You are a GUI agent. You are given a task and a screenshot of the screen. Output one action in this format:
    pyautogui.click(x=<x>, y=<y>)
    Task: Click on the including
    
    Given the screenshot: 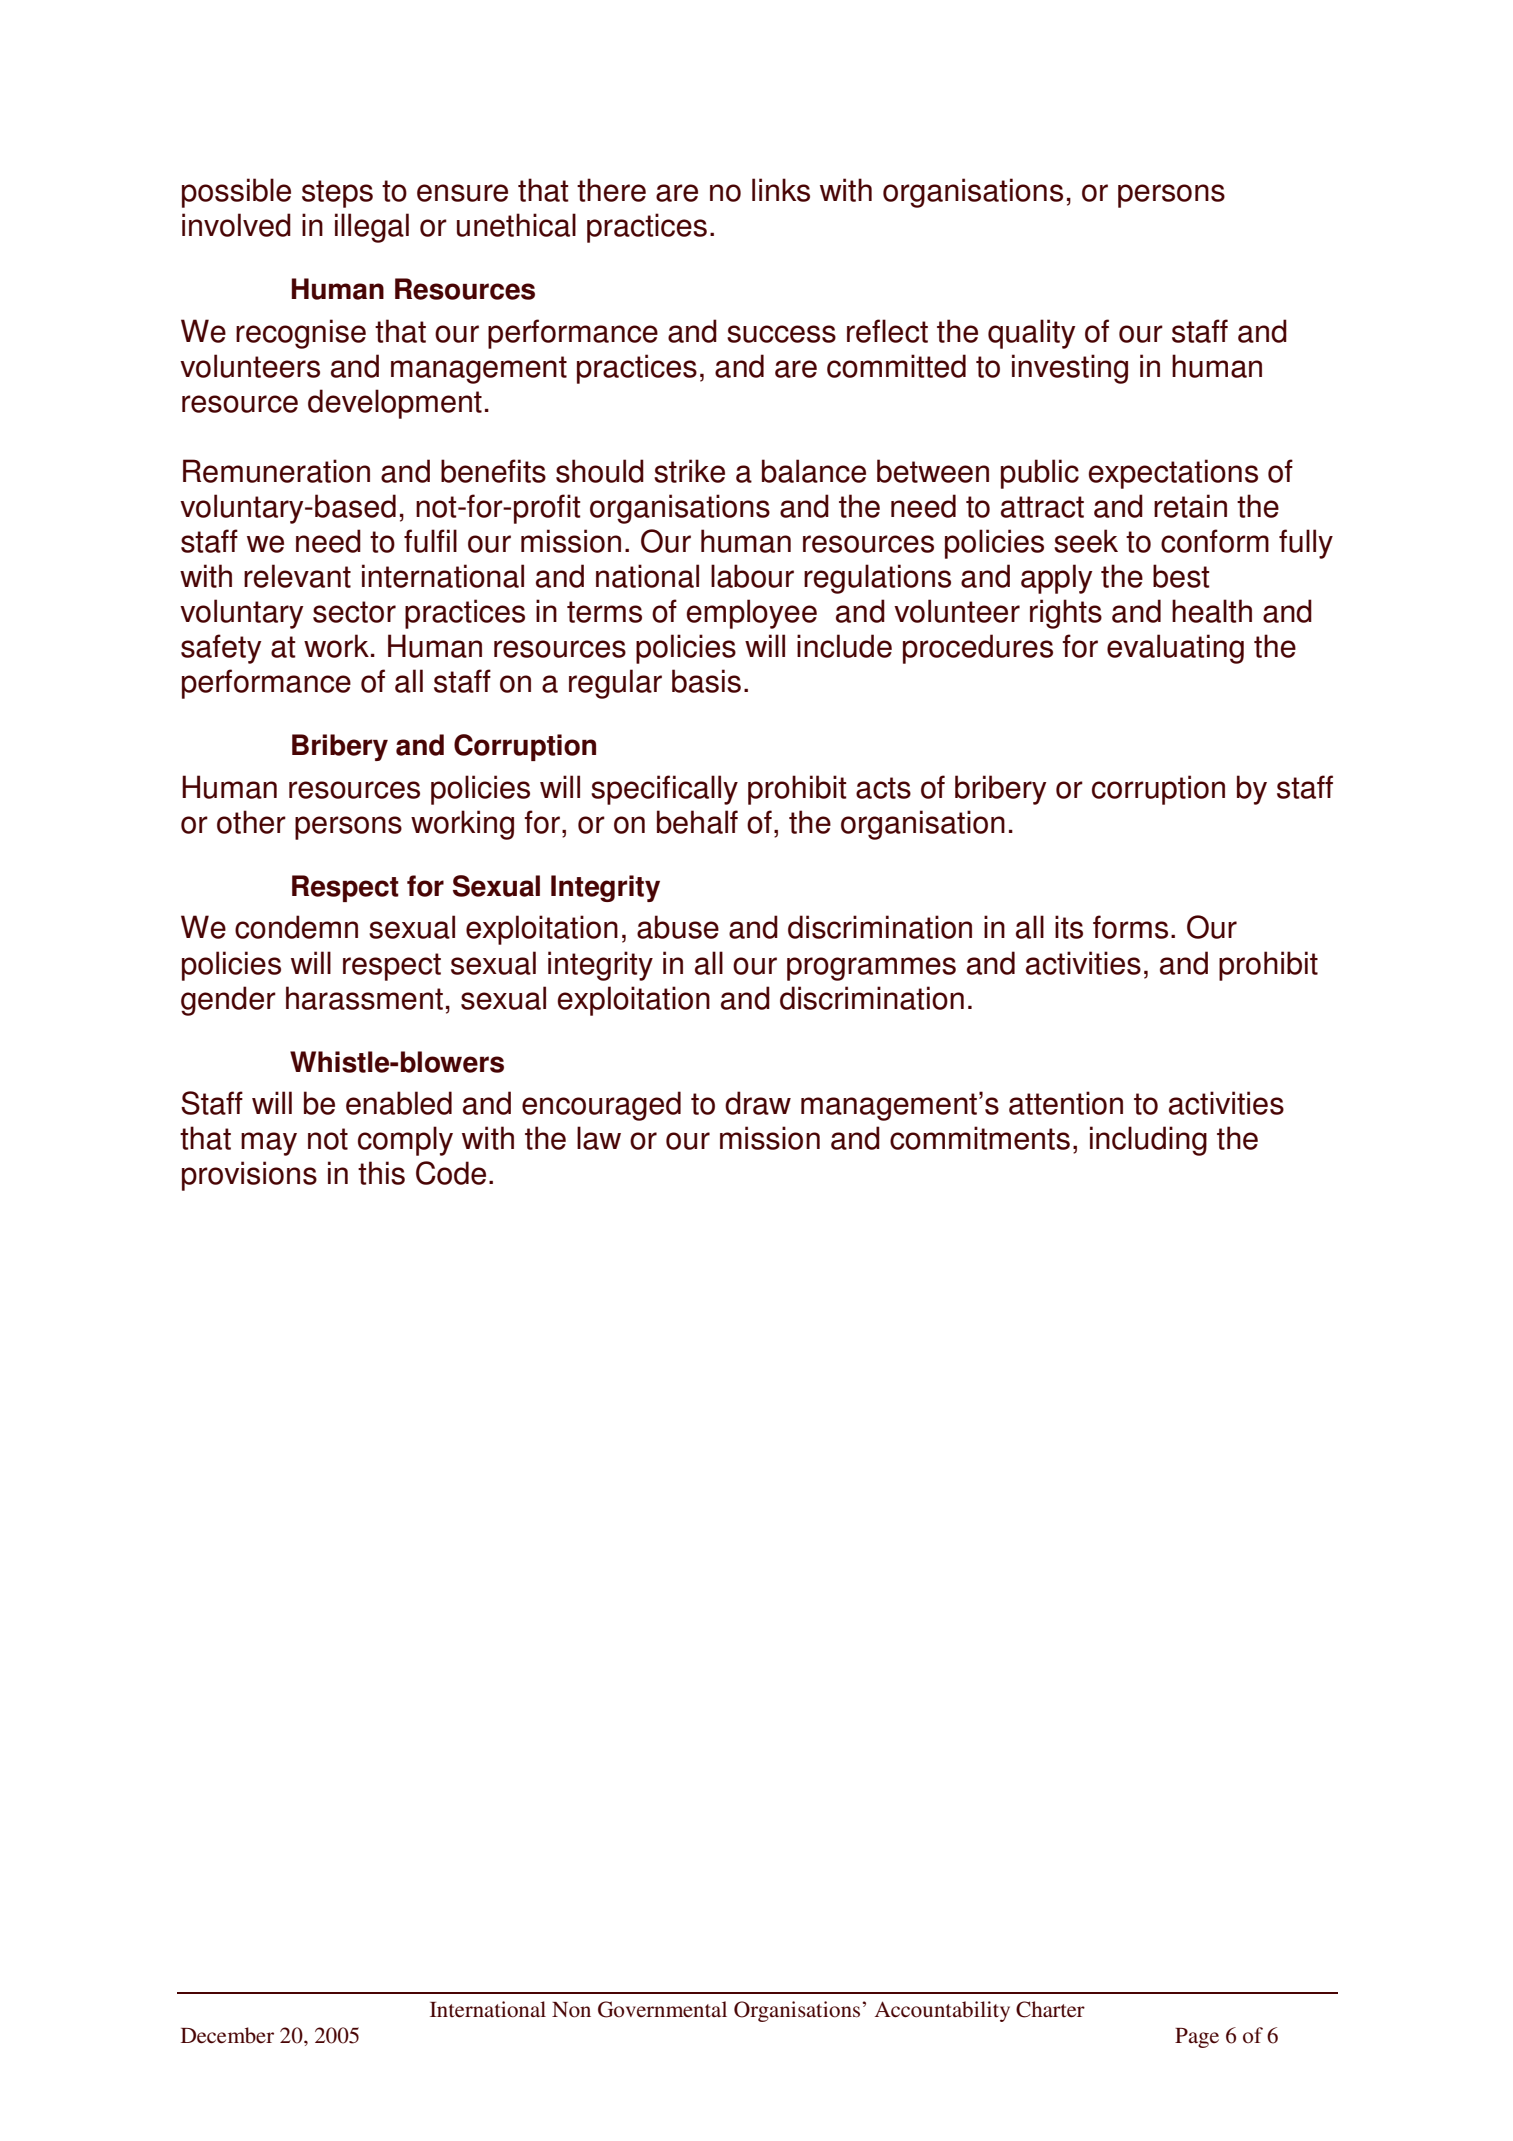 What is the action you would take?
    pyautogui.click(x=1148, y=1141)
